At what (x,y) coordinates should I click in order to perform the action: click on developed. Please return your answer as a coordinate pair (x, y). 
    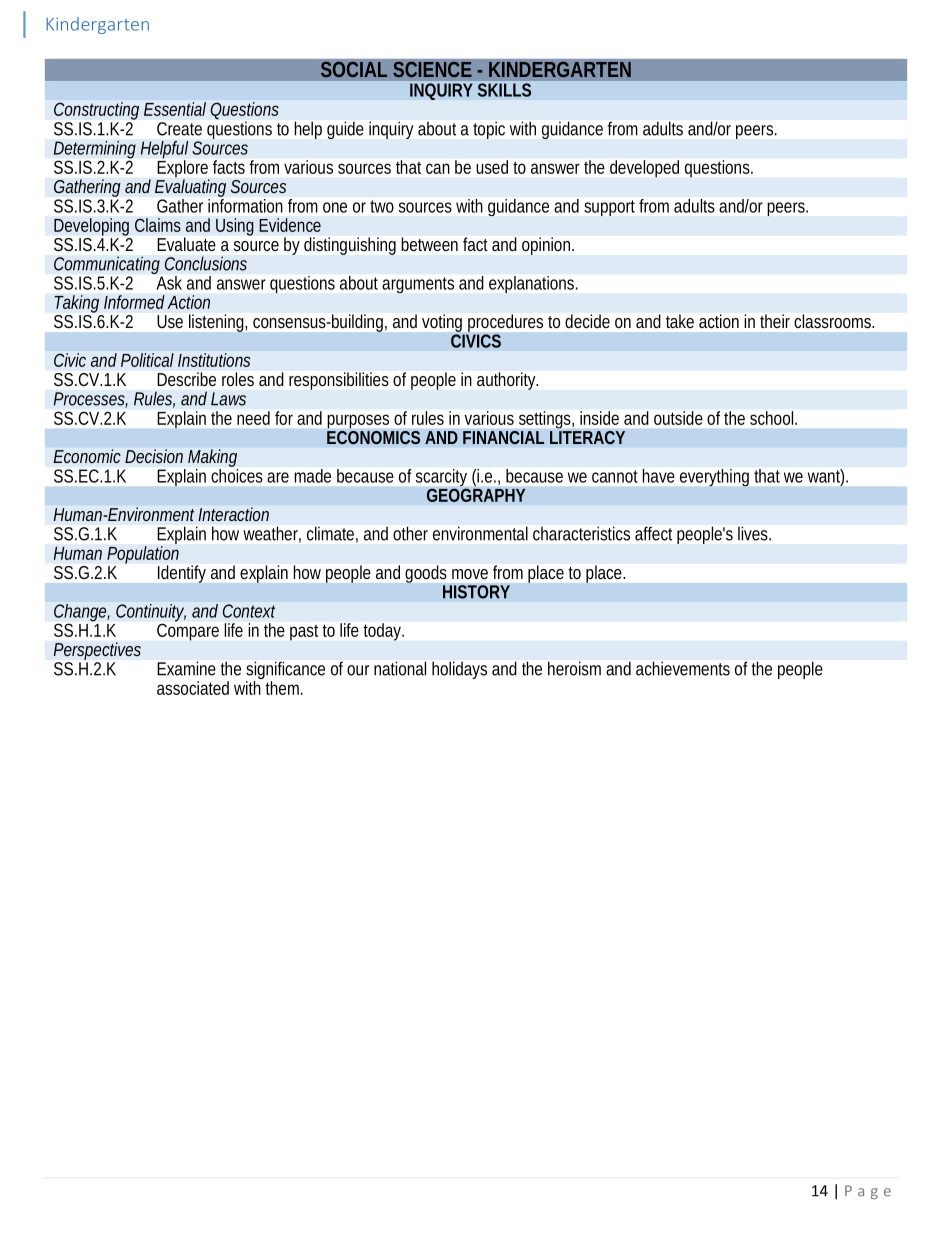
    Looking at the image, I should click on (644, 169).
